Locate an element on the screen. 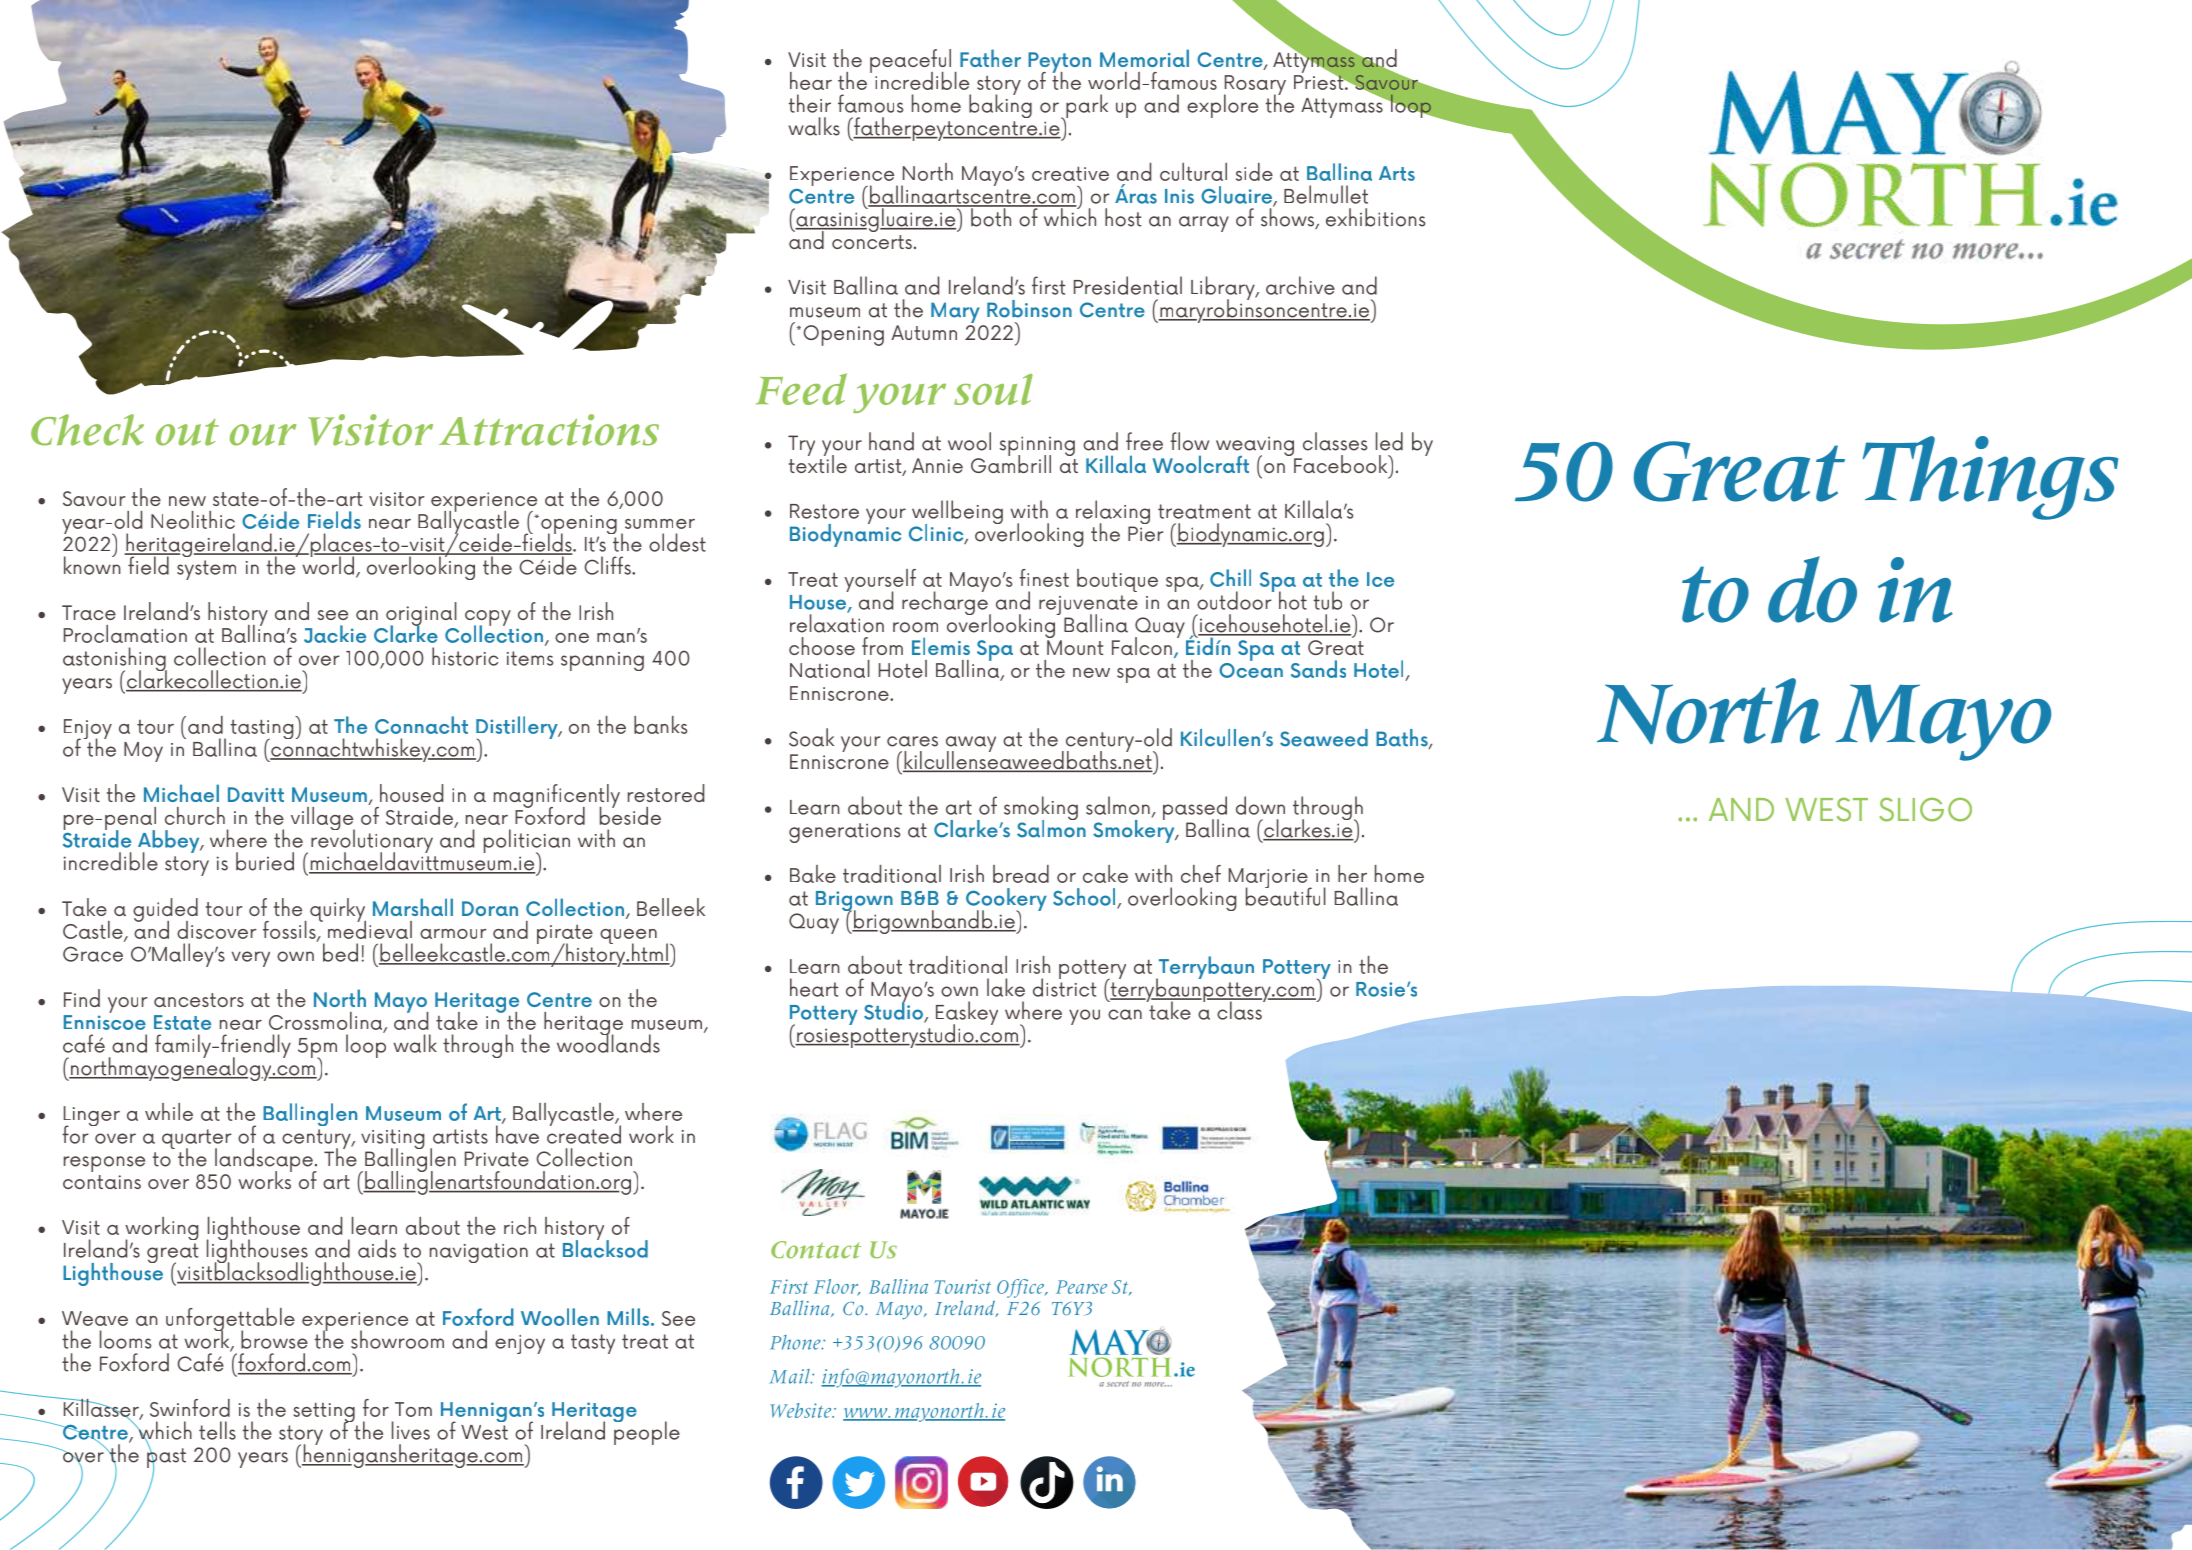  Website is located at coordinates (802, 1410).
